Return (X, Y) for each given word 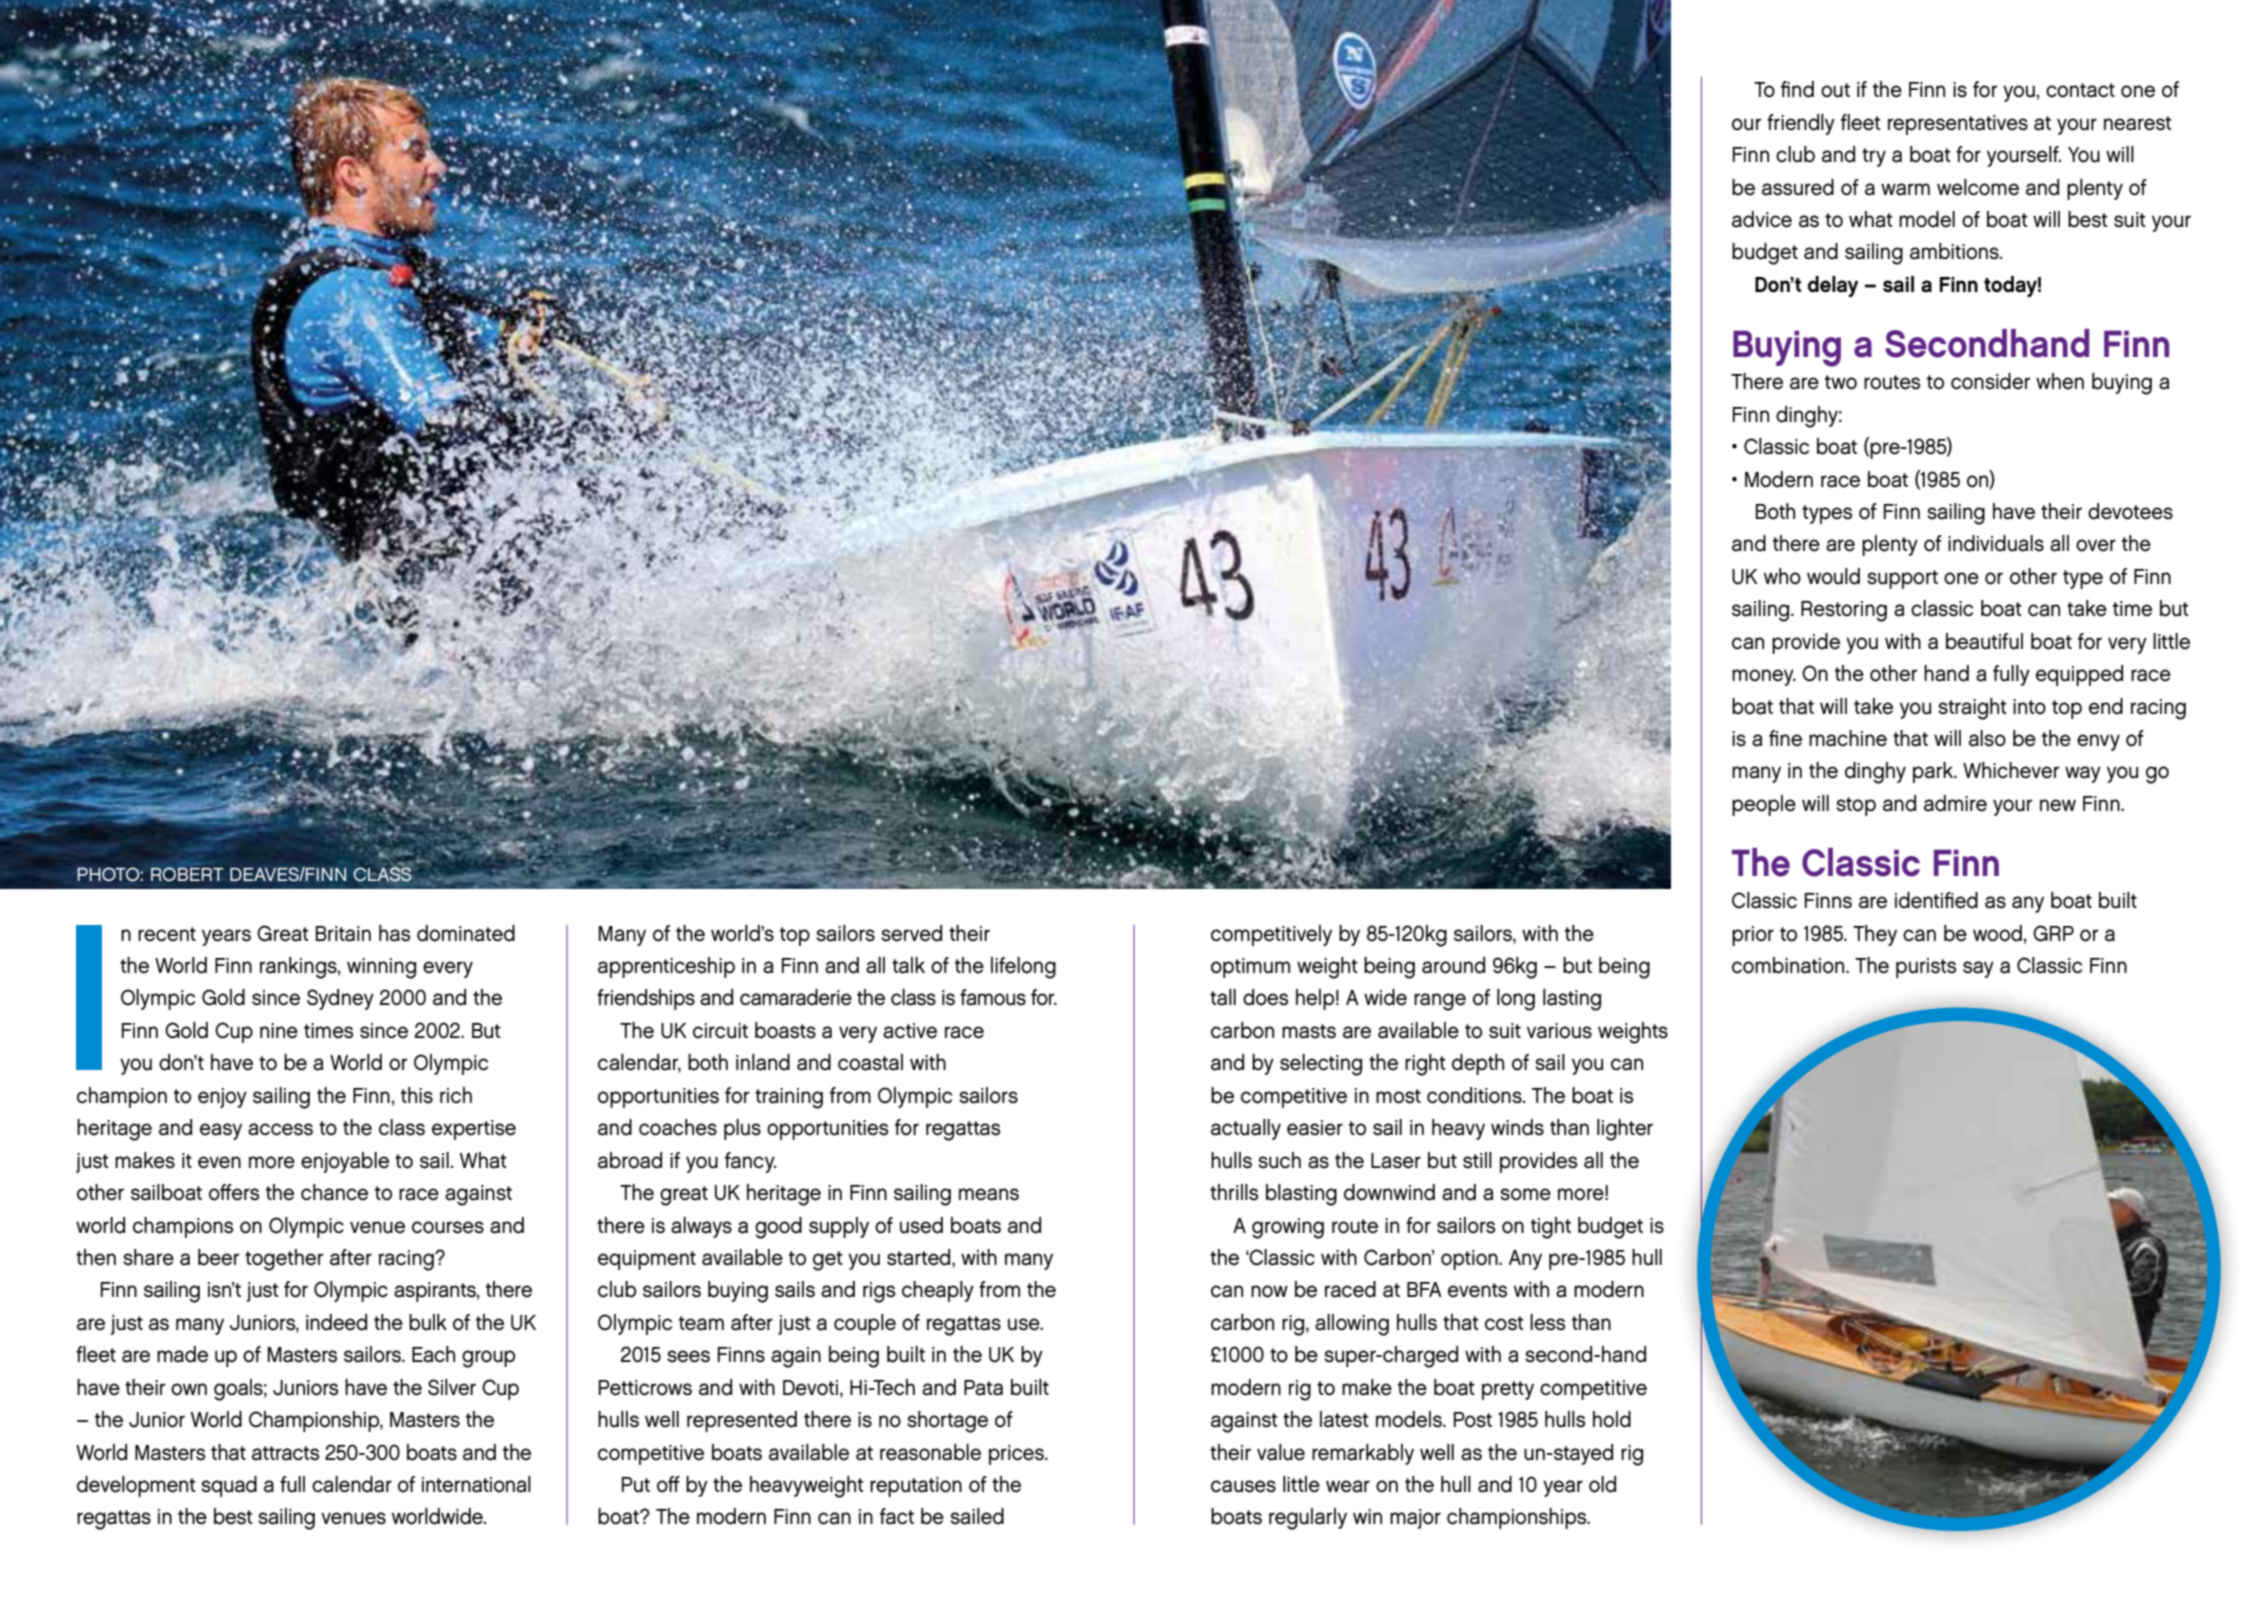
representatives (1958, 125)
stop (1856, 806)
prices (1017, 1455)
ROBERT (187, 874)
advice (1762, 219)
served (911, 933)
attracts (285, 1453)
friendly (1801, 124)
